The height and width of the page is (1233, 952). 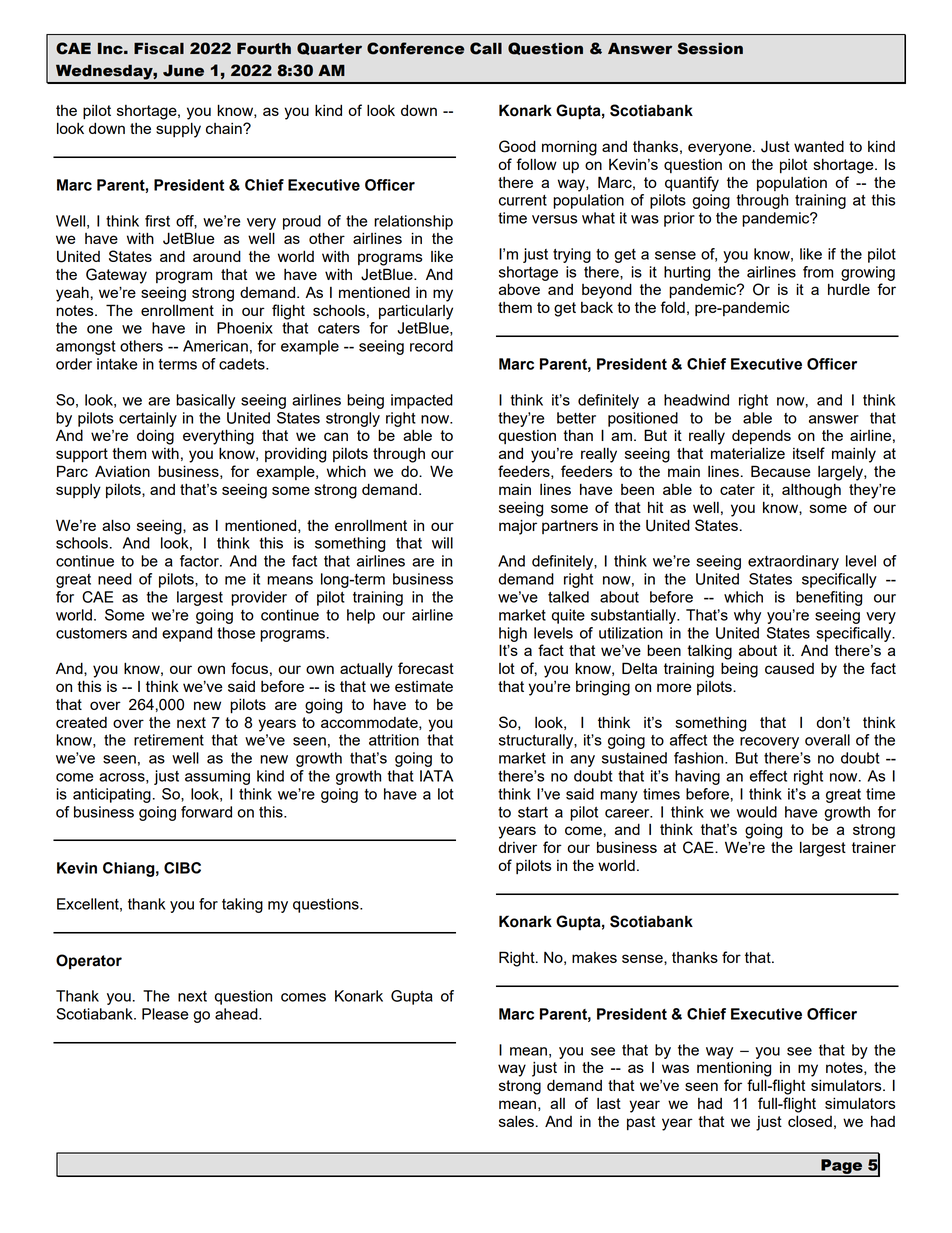 What do you see at coordinates (431, 346) in the page?
I see `record` at bounding box center [431, 346].
